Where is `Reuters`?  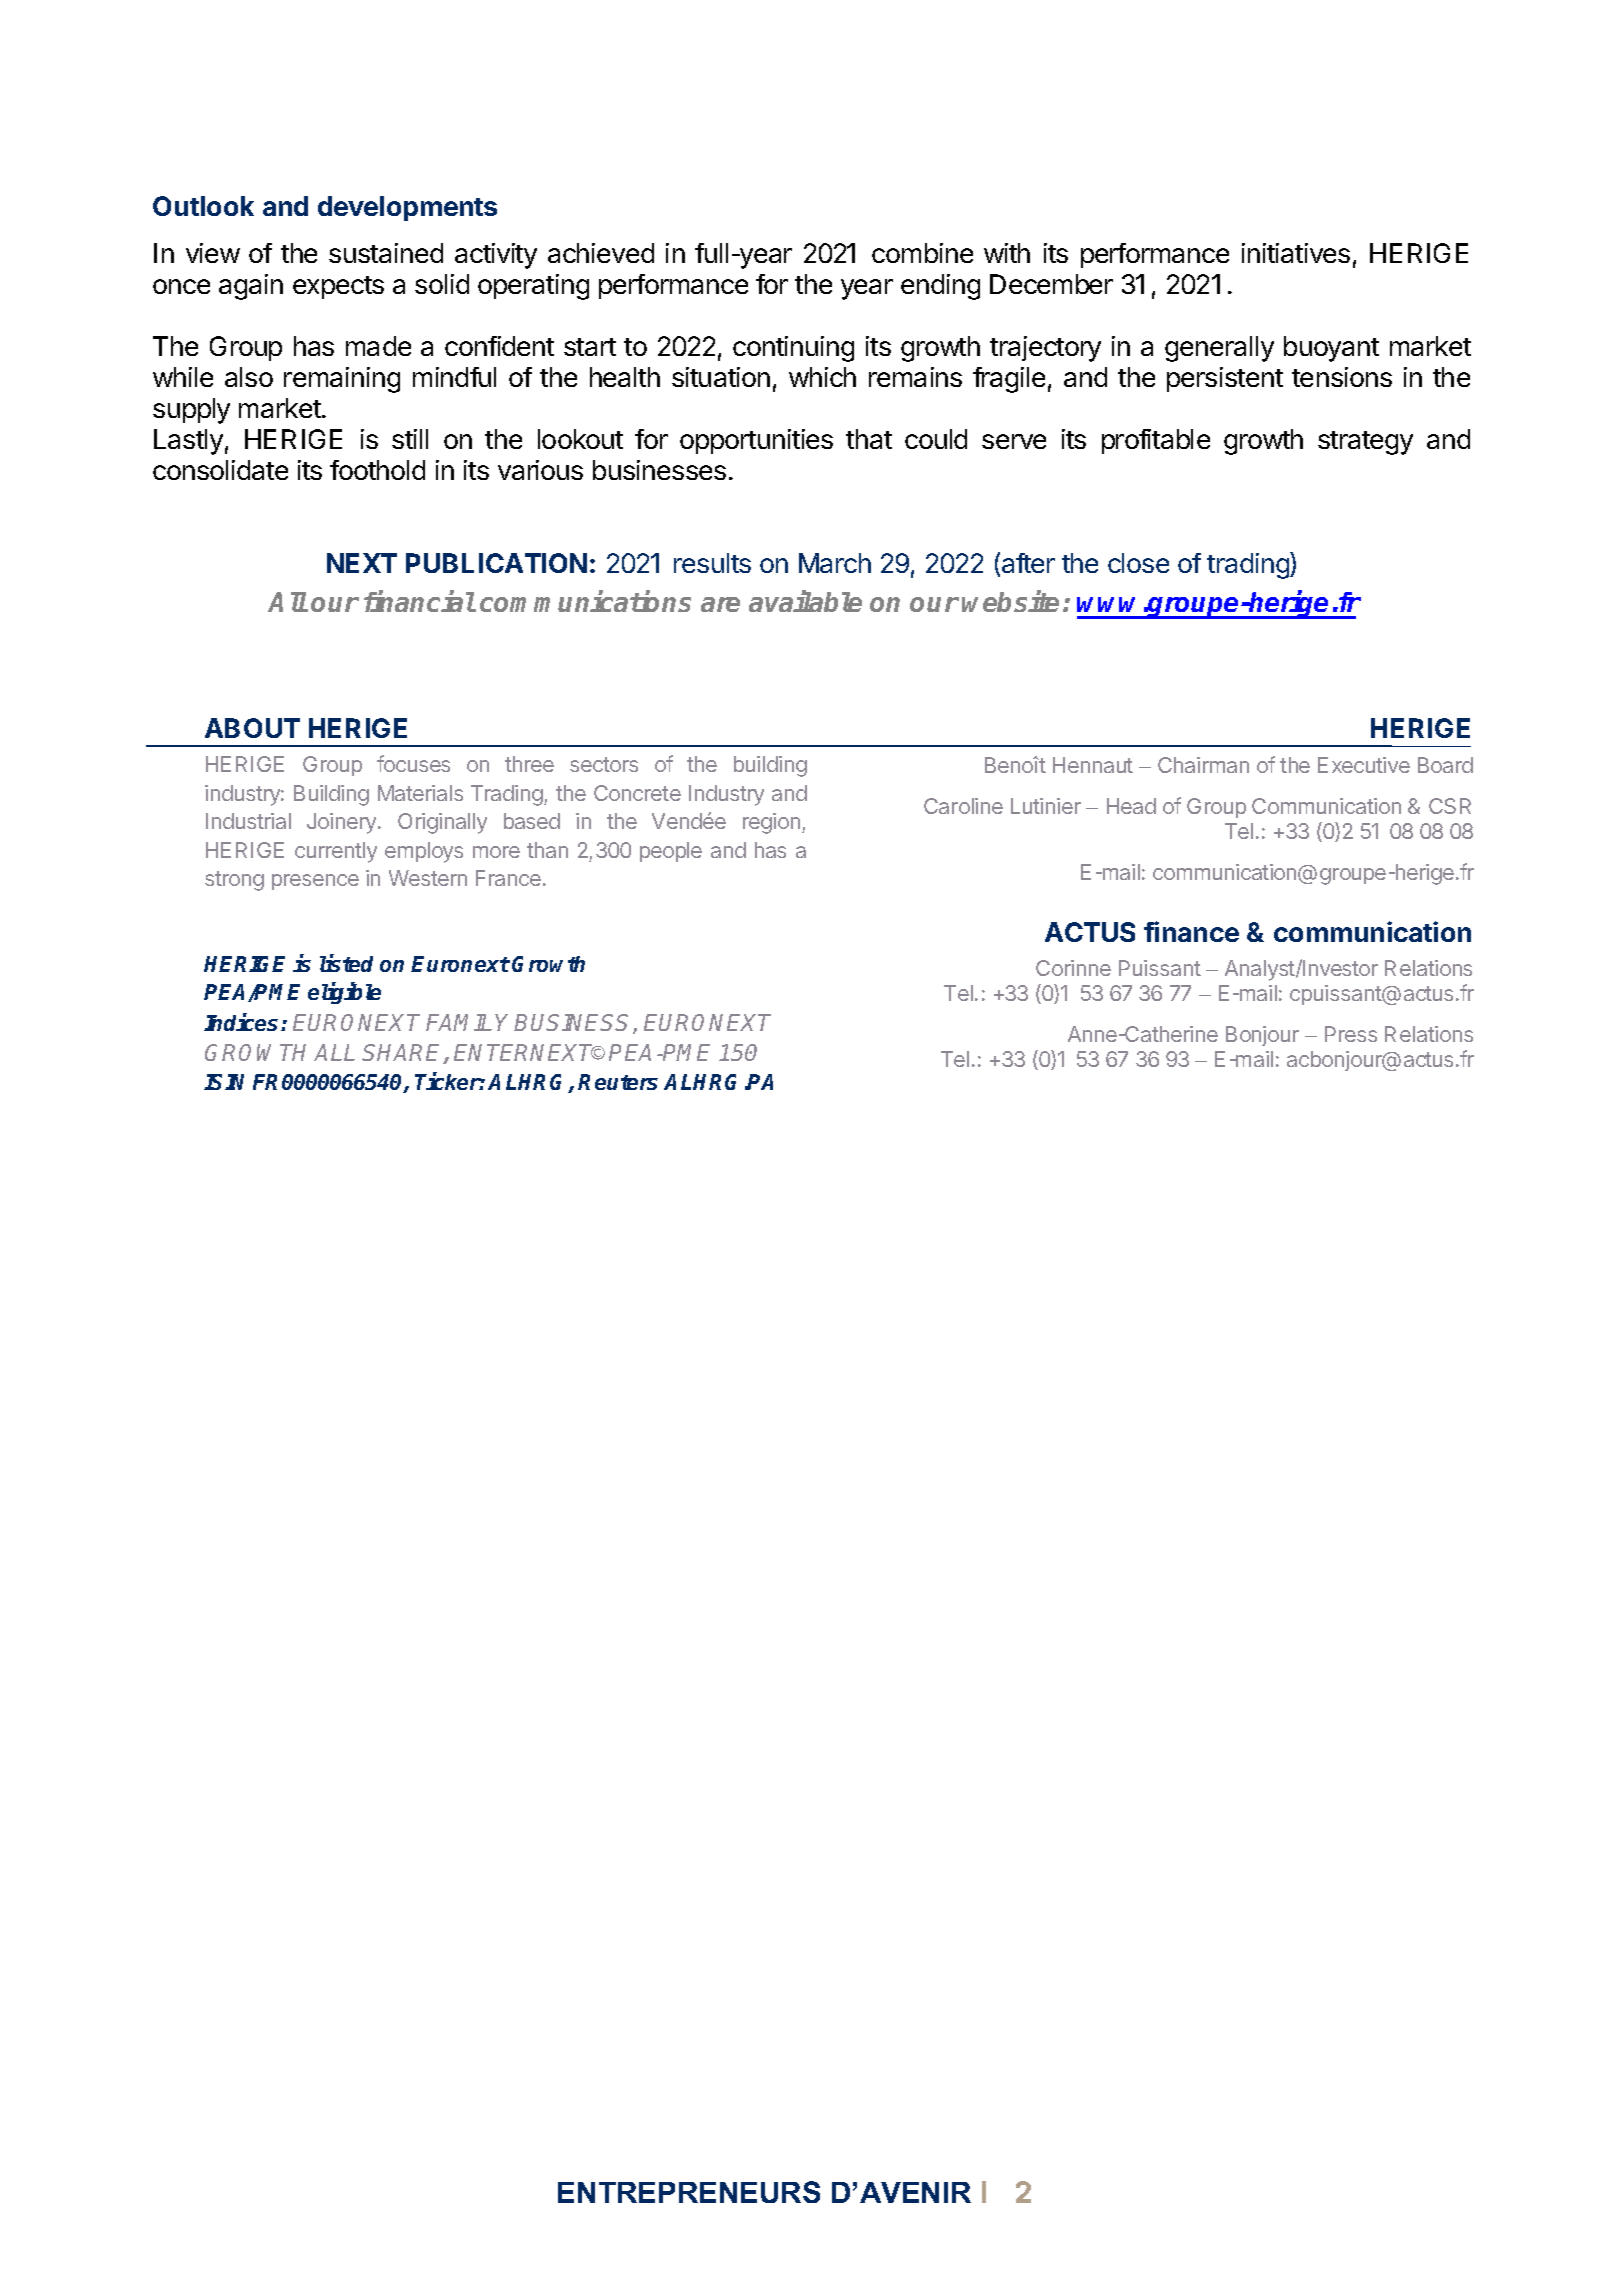 Reuters is located at coordinates (618, 1082).
